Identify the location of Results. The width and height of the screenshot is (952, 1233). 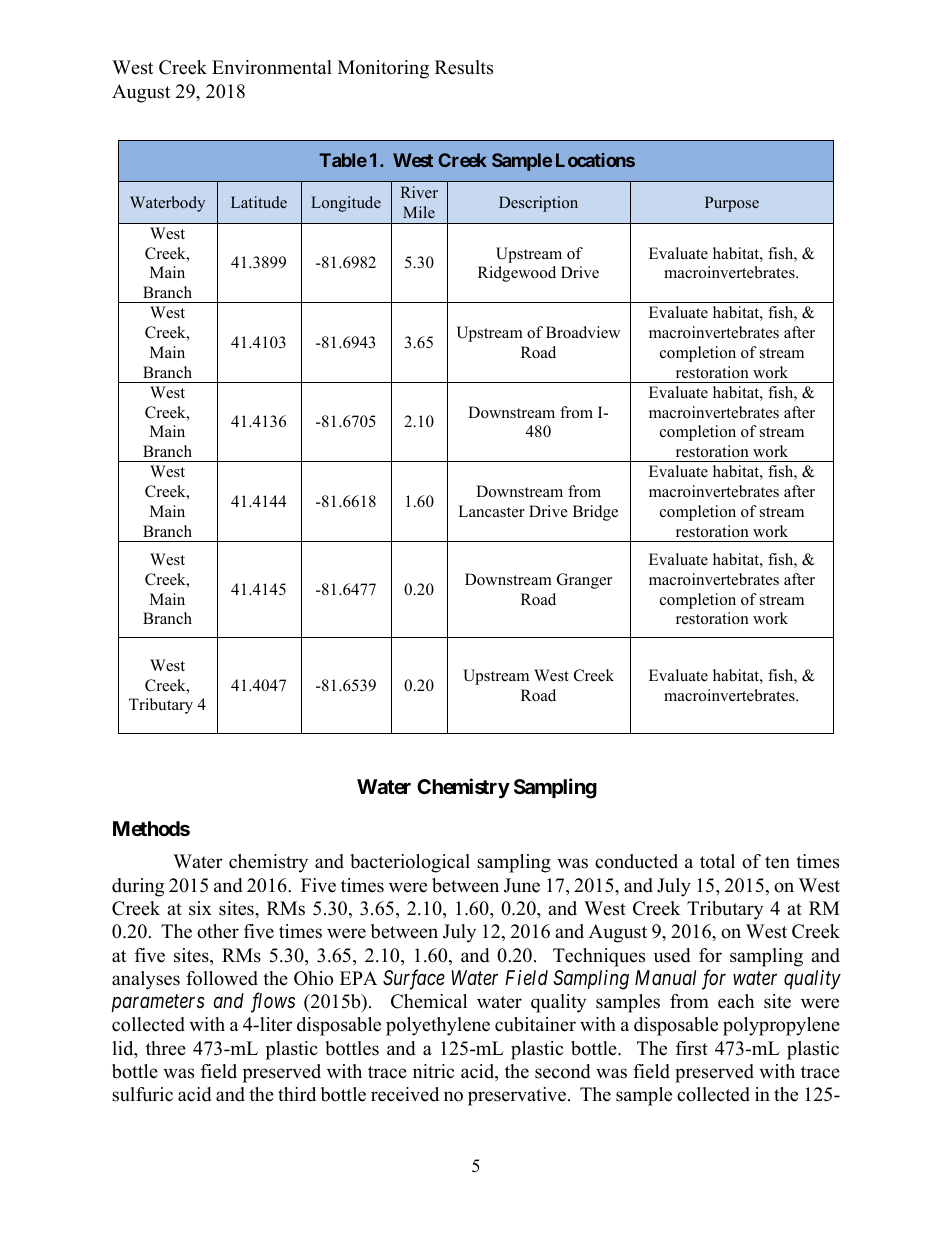
(464, 67).
